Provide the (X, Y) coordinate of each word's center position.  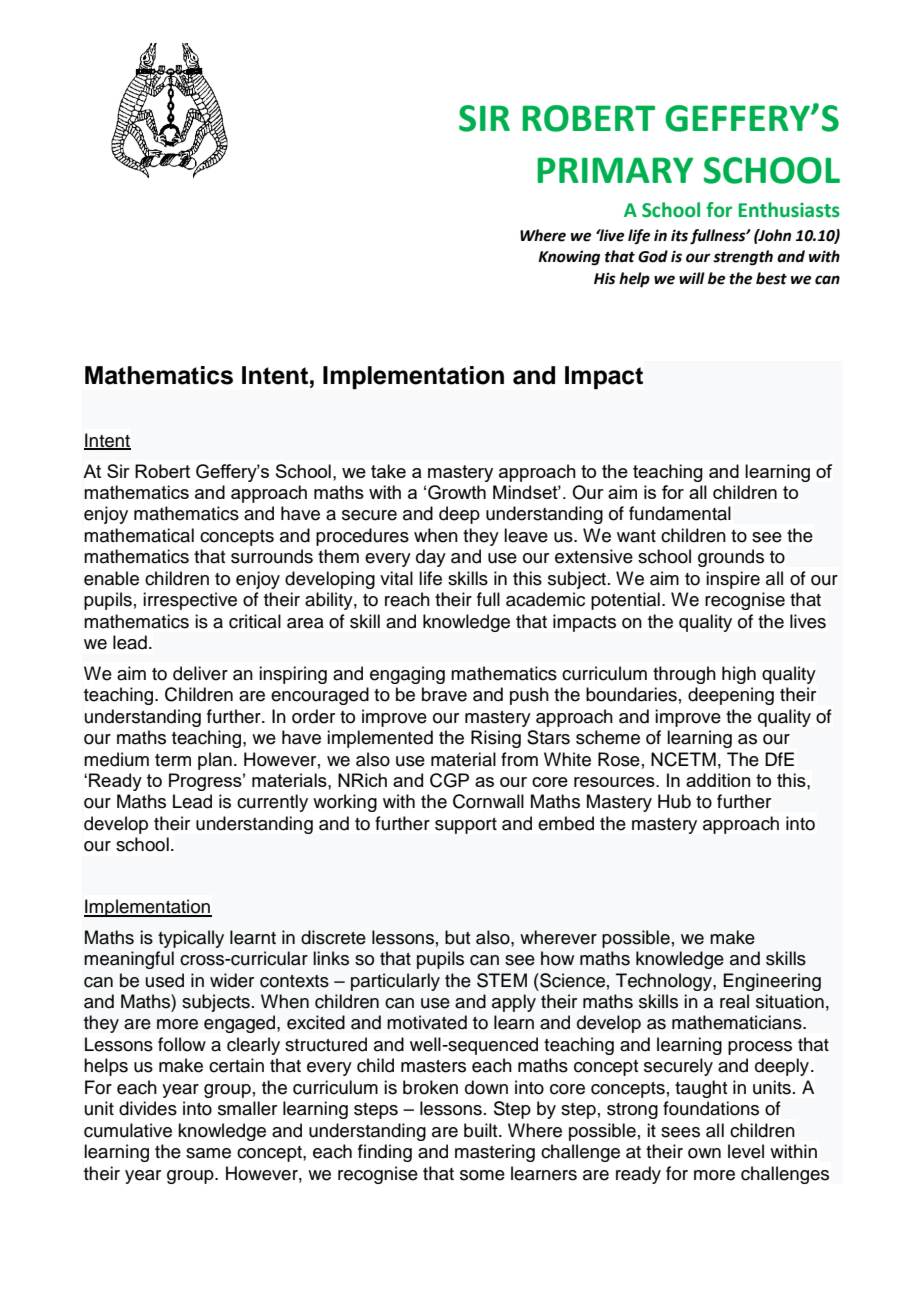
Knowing (569, 258)
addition (718, 780)
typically (191, 939)
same (208, 1153)
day (431, 558)
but (457, 937)
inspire (733, 580)
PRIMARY (615, 170)
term (173, 760)
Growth (457, 492)
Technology (665, 982)
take (388, 471)
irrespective (190, 601)
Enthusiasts (789, 210)
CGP (449, 780)
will (692, 278)
